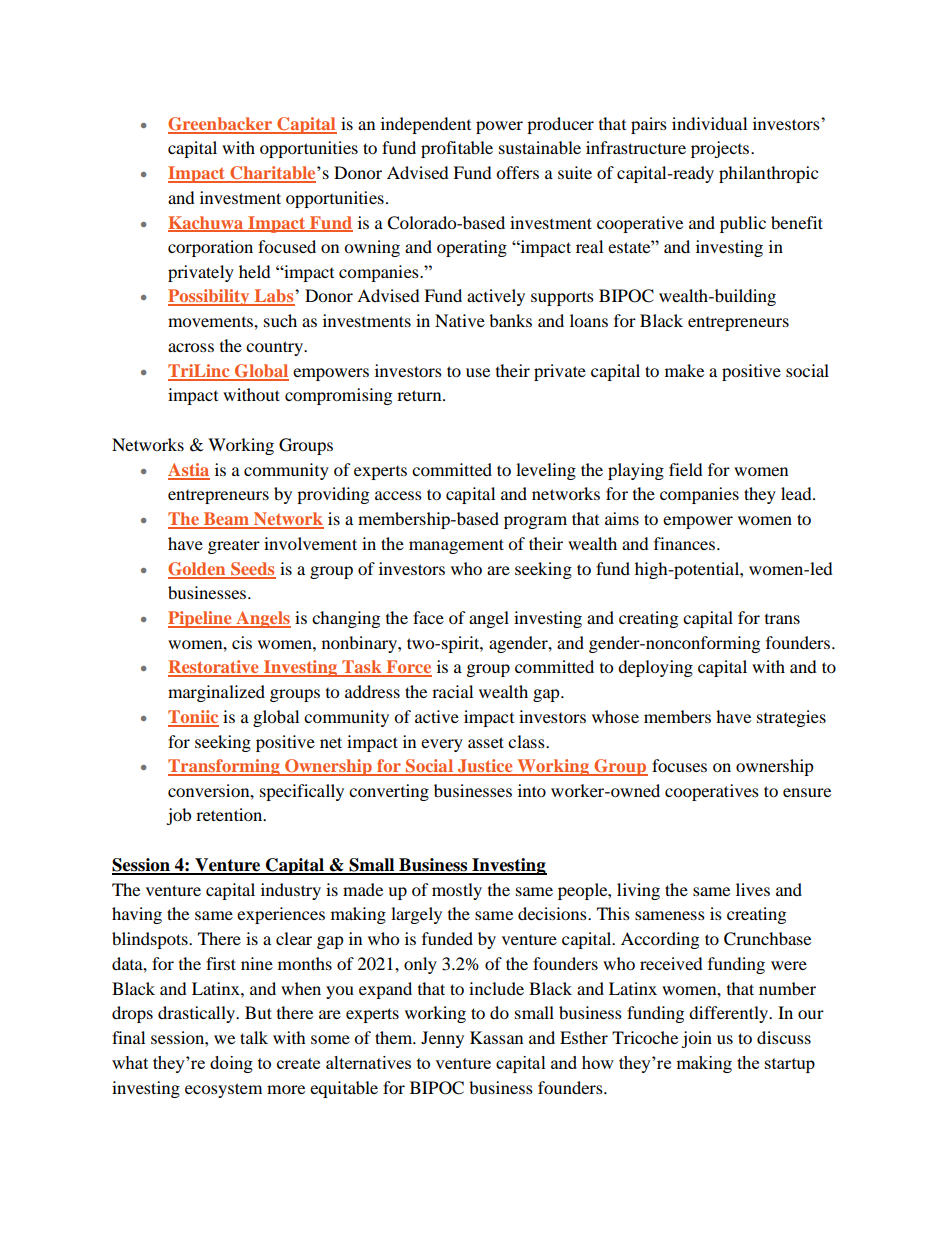  What do you see at coordinates (420, 395) in the screenshot?
I see `return` at bounding box center [420, 395].
